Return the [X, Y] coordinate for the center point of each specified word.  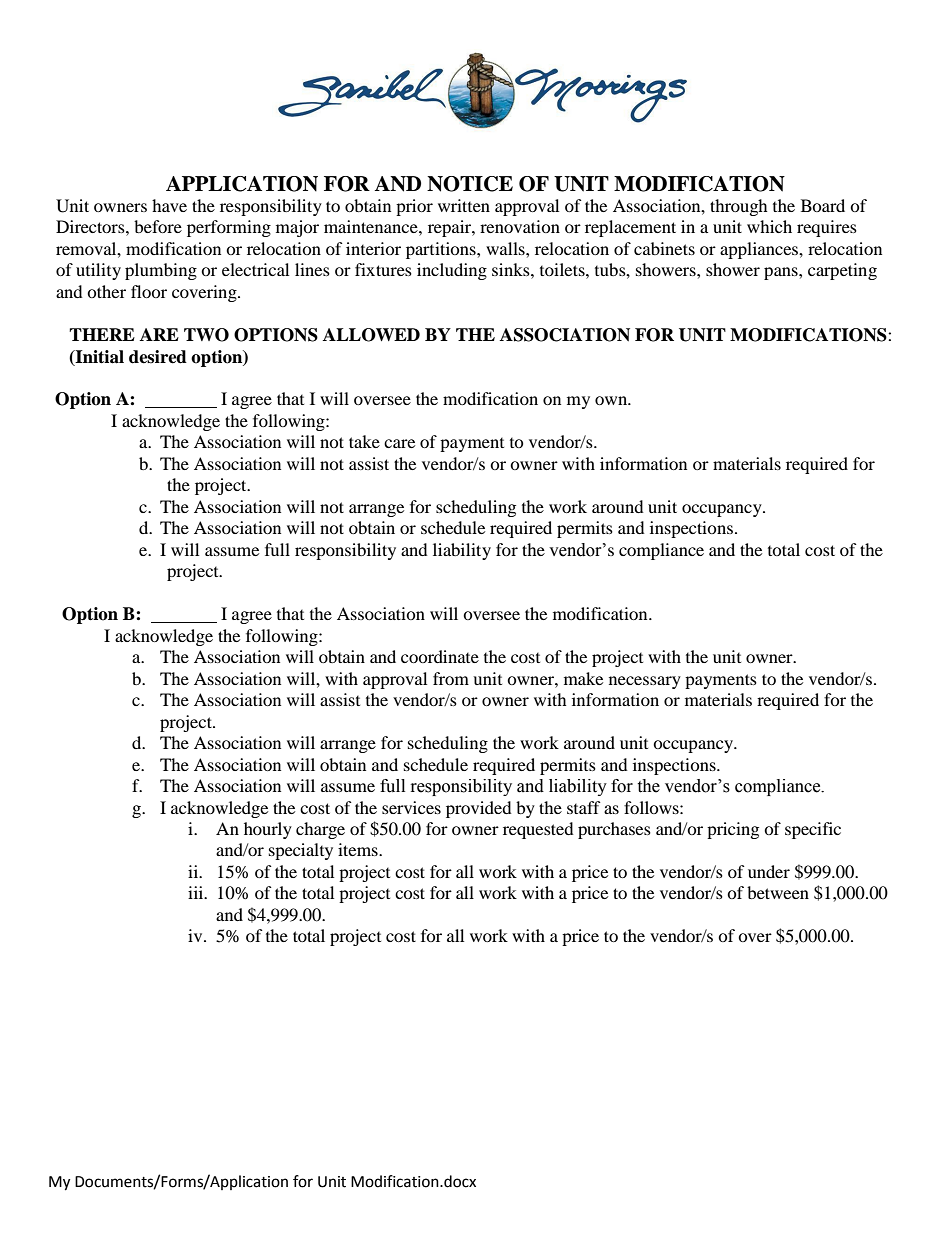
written [464, 205]
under [769, 871]
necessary [645, 682]
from [451, 678]
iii [197, 892]
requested [538, 830]
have [169, 205]
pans [782, 273]
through [739, 207]
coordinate [440, 656]
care [399, 443]
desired [158, 357]
